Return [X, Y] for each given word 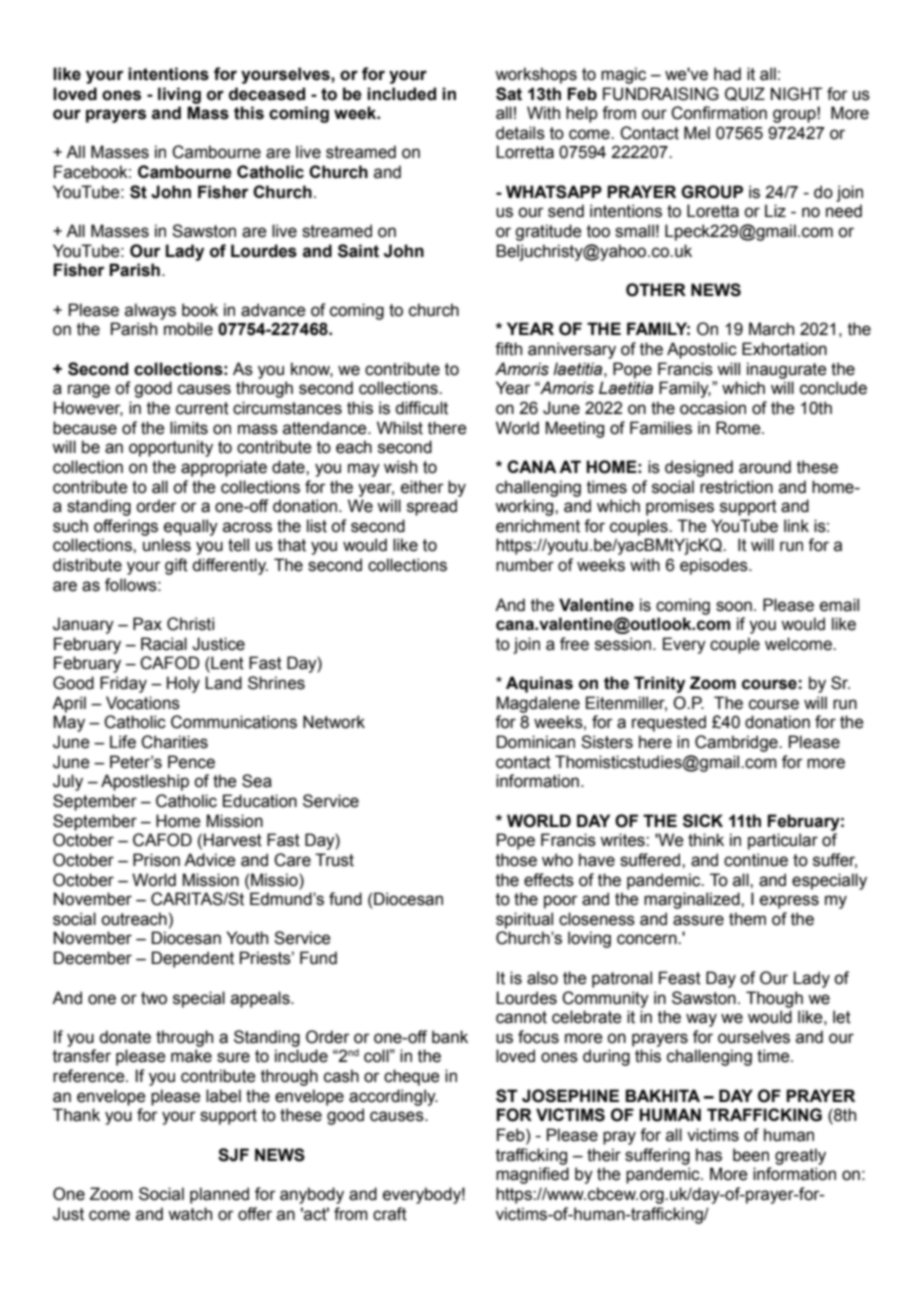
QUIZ [745, 94]
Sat [509, 94]
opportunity [171, 448]
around [765, 467]
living [179, 95]
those [516, 860]
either [422, 487]
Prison [156, 860]
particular [783, 841]
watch [190, 1214]
